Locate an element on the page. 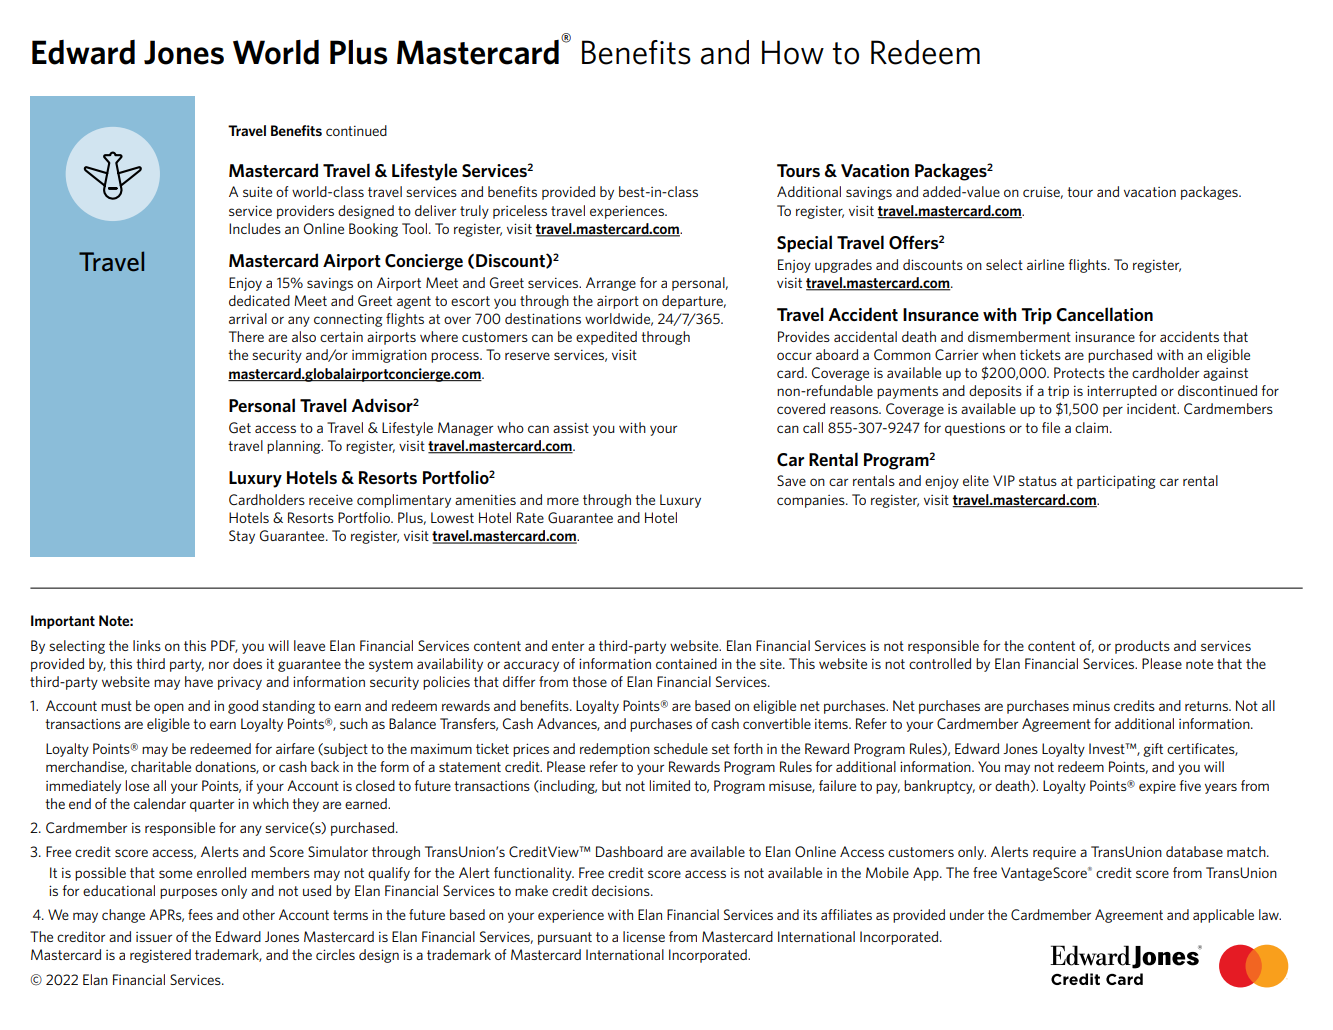  airline is located at coordinates (1045, 264).
